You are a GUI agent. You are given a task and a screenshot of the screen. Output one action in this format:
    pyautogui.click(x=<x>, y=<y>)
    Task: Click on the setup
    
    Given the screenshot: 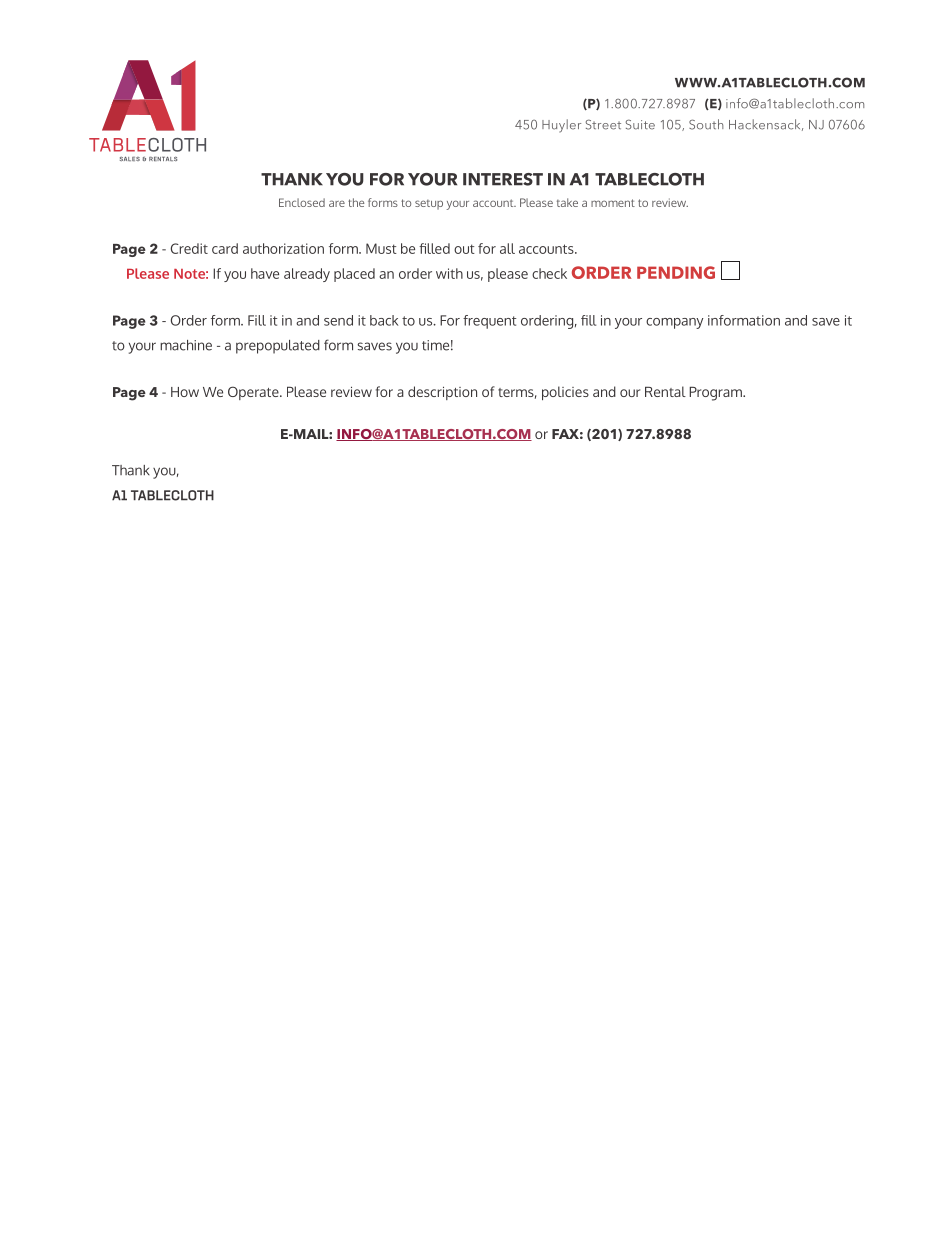 What is the action you would take?
    pyautogui.click(x=429, y=205)
